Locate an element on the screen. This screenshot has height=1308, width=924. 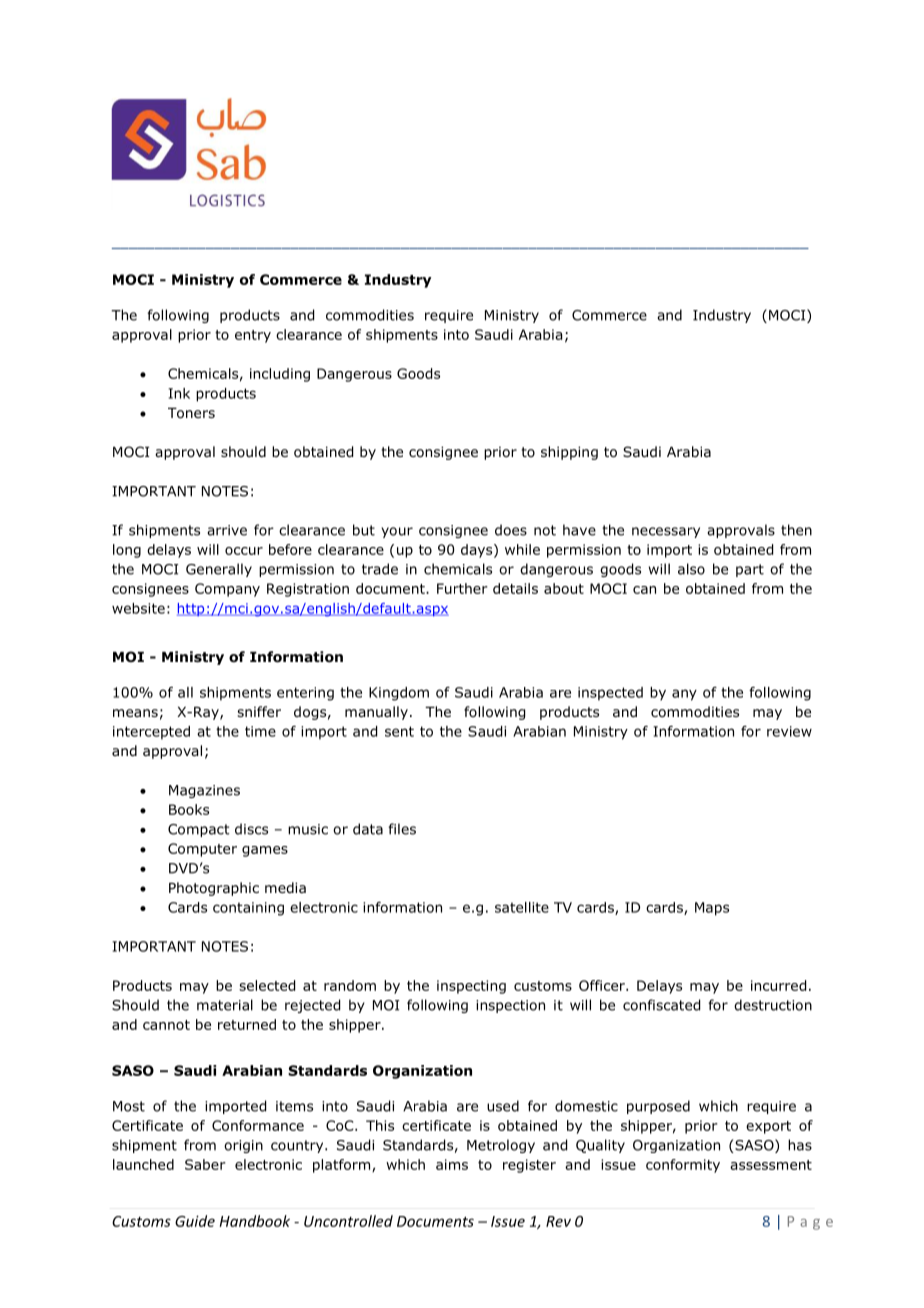
Ink is located at coordinates (179, 393).
